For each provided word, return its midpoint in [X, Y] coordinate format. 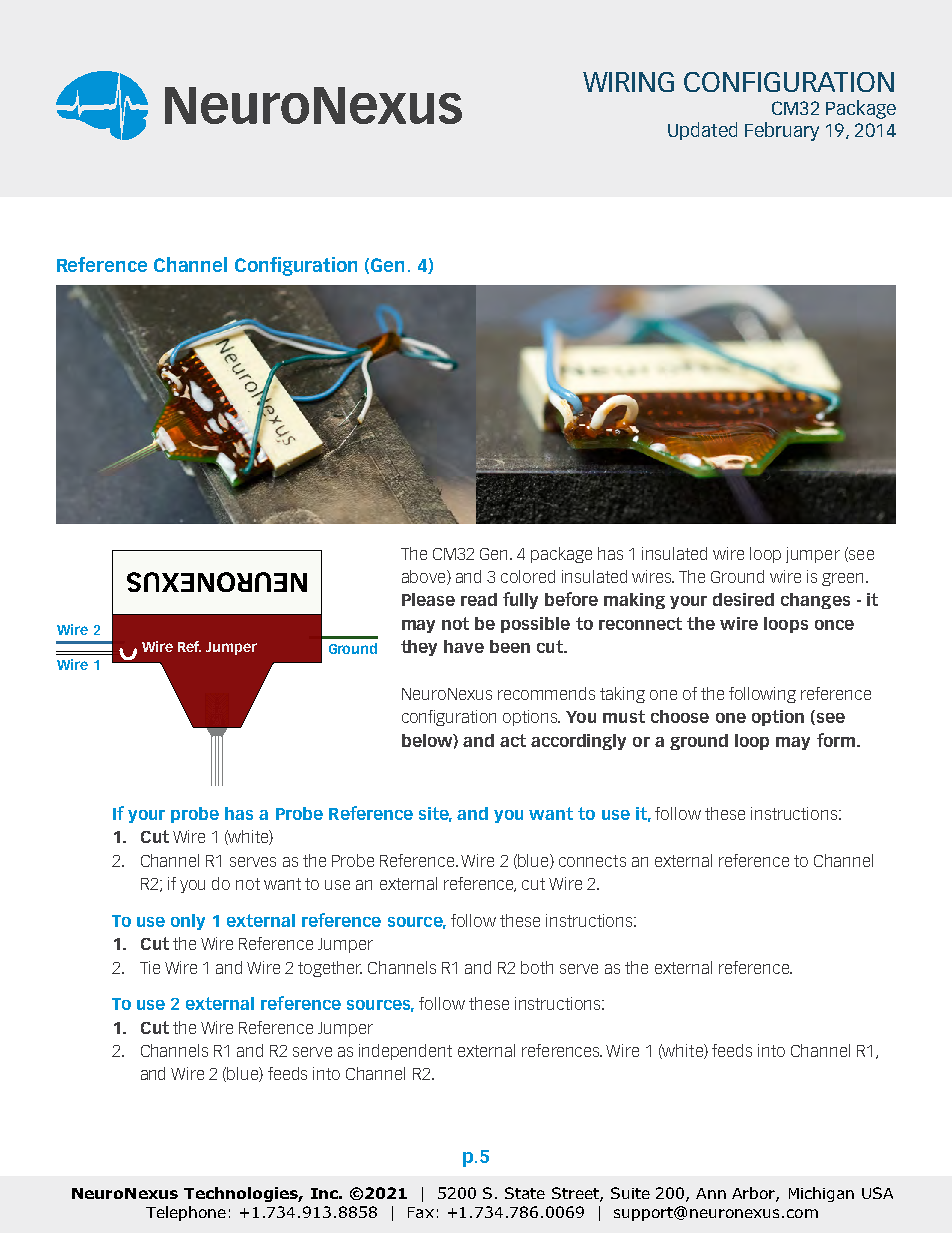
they [419, 648]
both [537, 967]
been [510, 646]
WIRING [628, 82]
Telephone [186, 1213]
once [834, 625]
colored [528, 576]
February [782, 131]
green [844, 579]
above [425, 577]
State [525, 1193]
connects [592, 861]
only [188, 922]
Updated [702, 131]
